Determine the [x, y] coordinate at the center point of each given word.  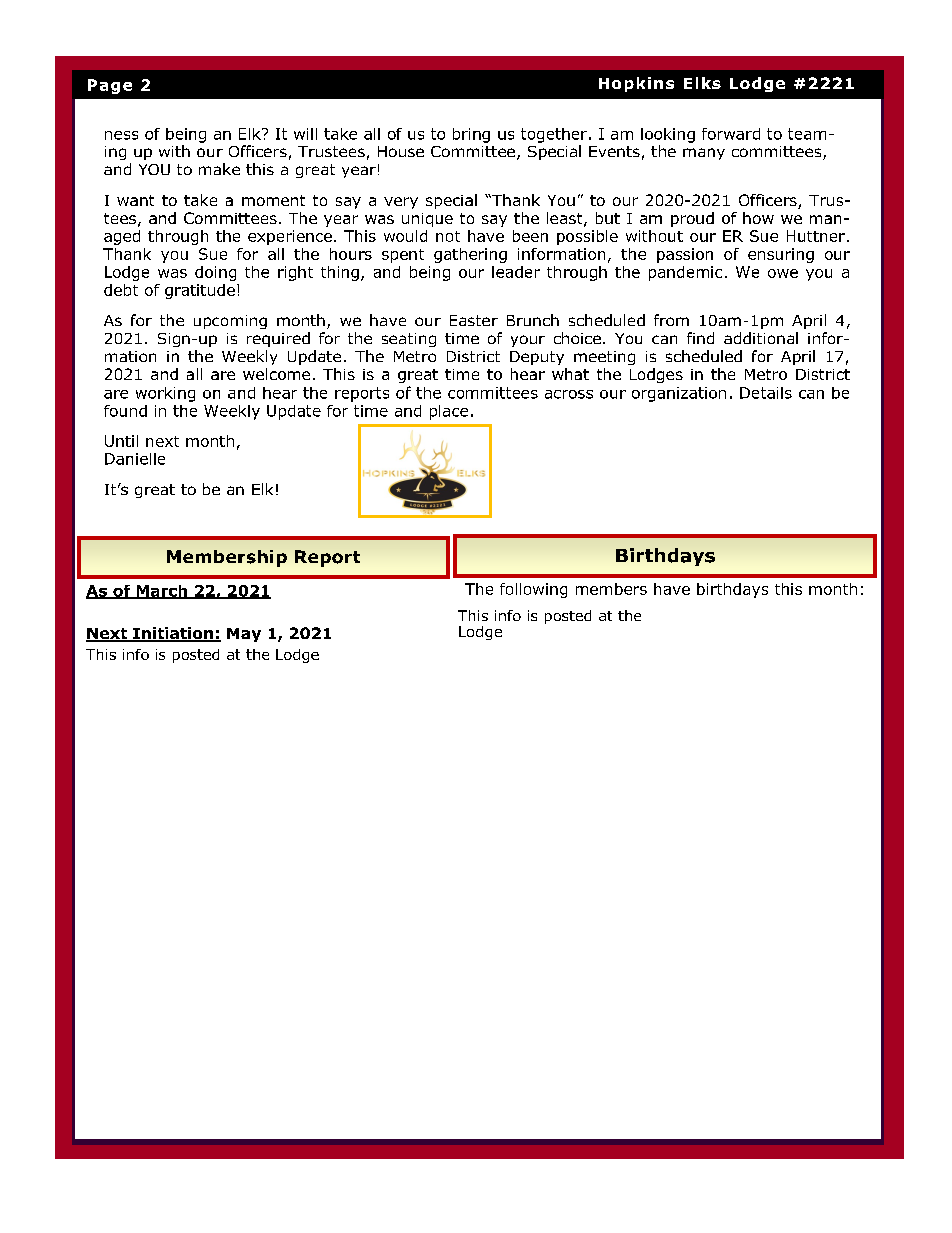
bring [471, 135]
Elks [702, 83]
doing [215, 273]
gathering [470, 255]
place [449, 412]
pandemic [685, 273]
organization [679, 394]
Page [110, 86]
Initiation [173, 634]
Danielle [135, 459]
